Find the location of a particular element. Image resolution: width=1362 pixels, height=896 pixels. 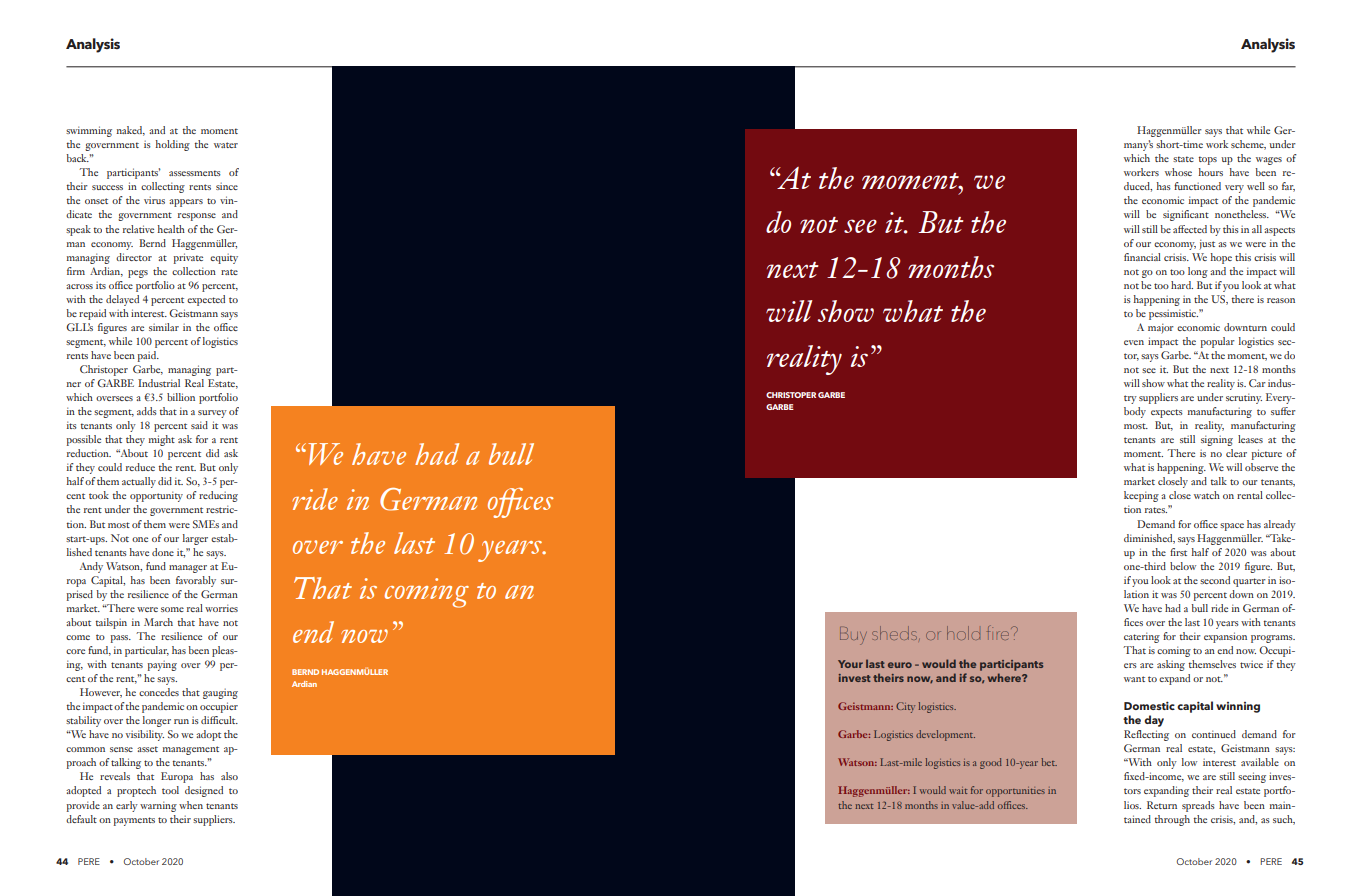

water is located at coordinates (226, 145).
